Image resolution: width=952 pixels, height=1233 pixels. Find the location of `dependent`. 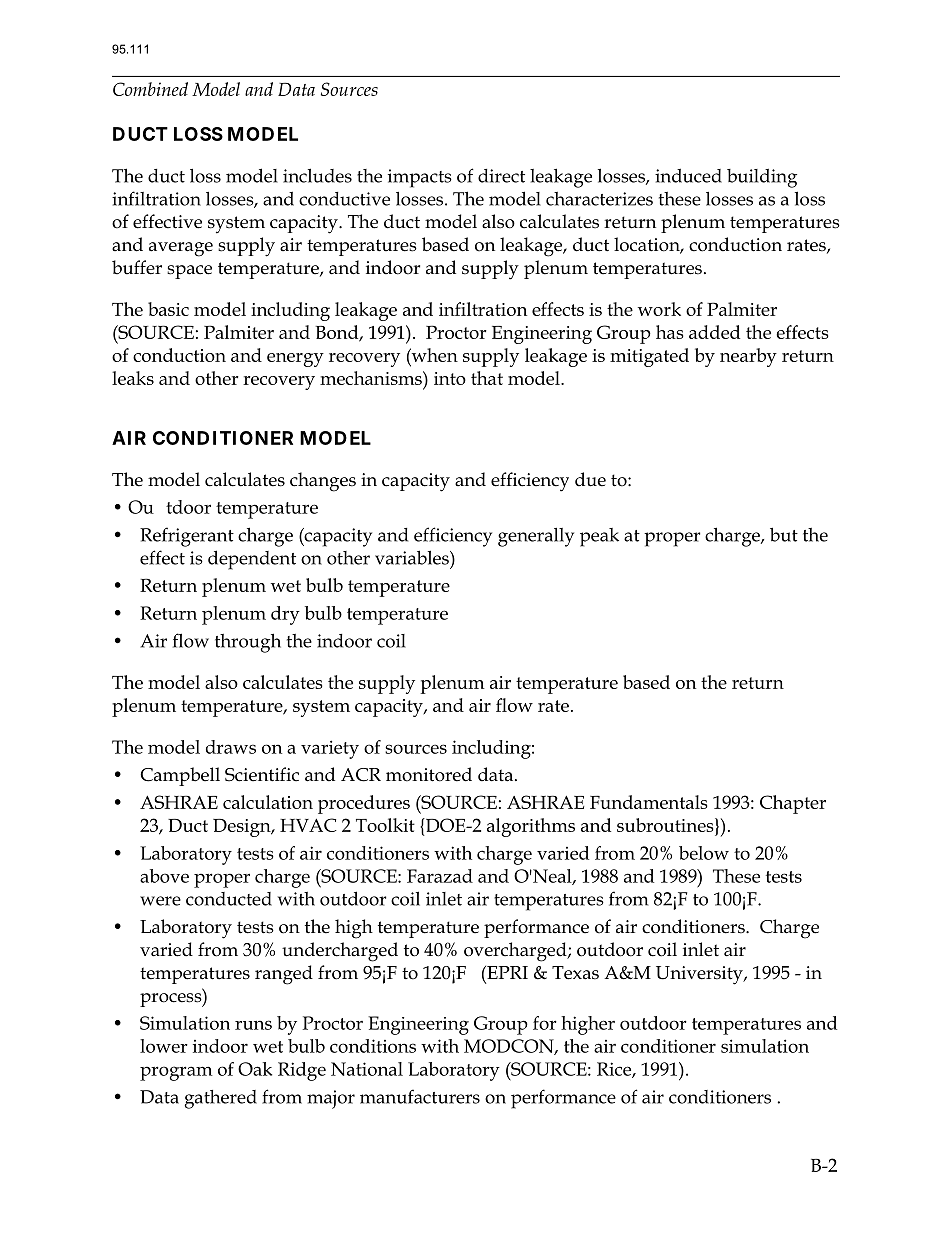

dependent is located at coordinates (252, 560).
